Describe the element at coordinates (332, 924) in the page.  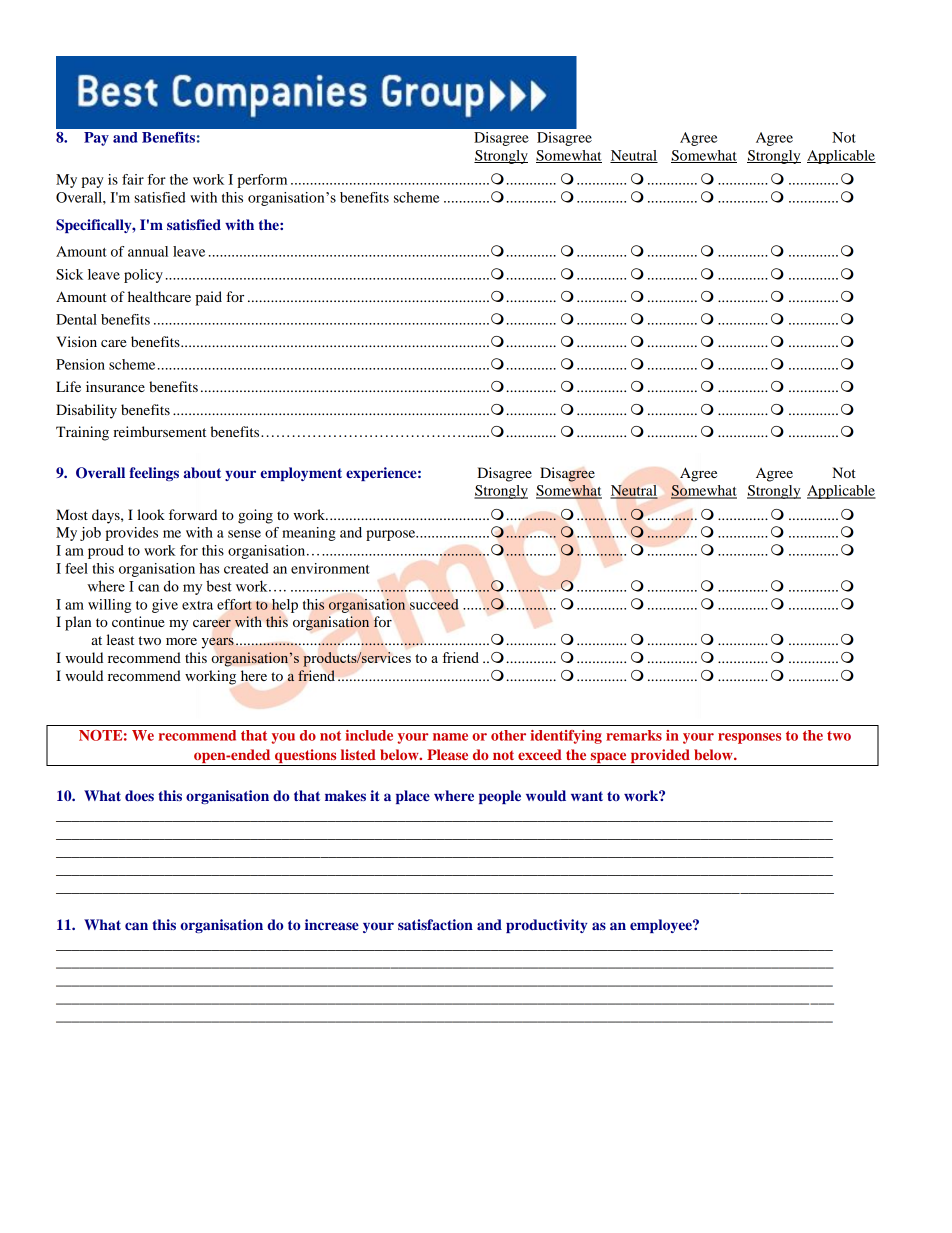
I see `increase` at that location.
